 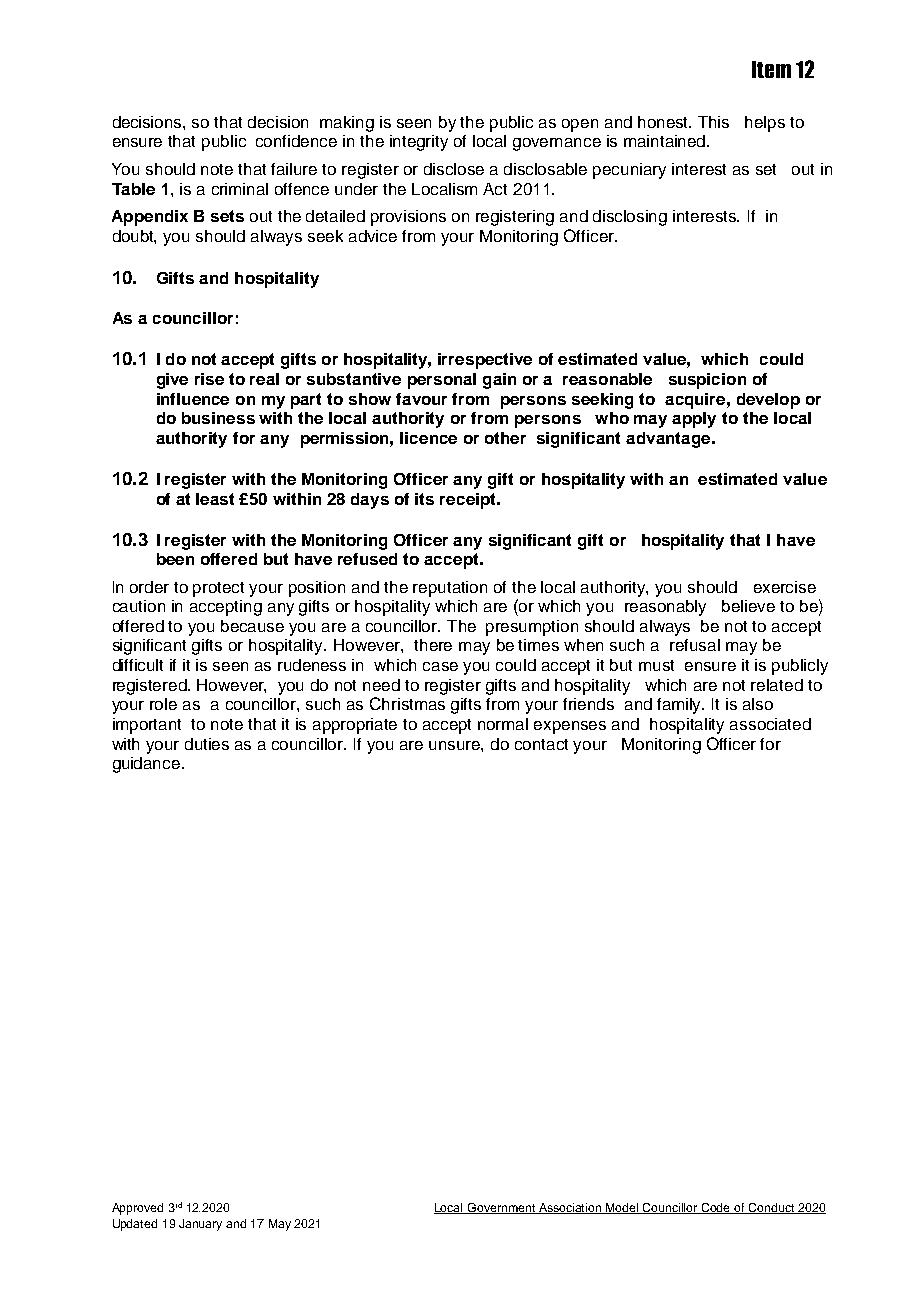 I want to click on least, so click(x=215, y=499).
